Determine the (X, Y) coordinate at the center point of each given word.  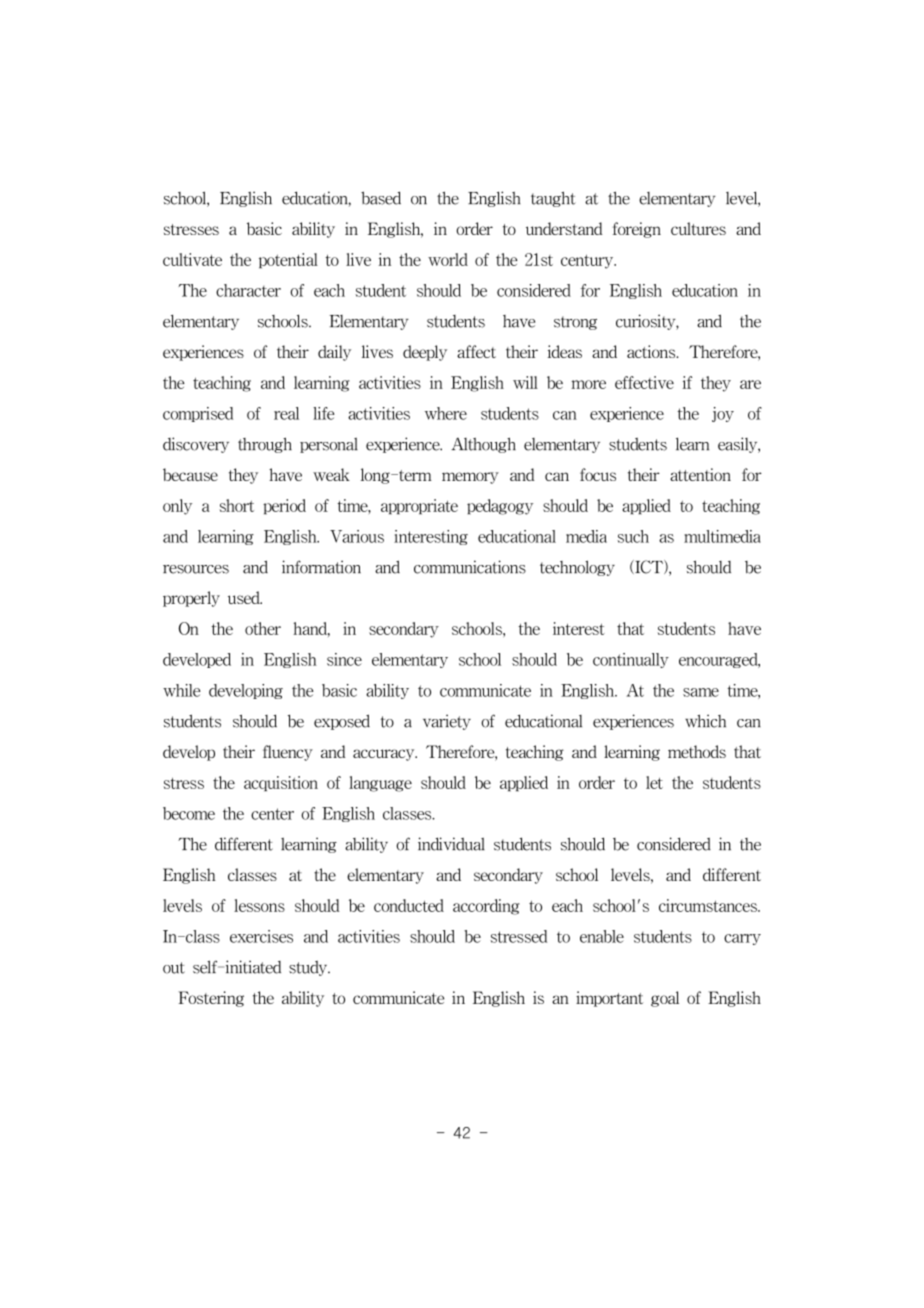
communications (470, 567)
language (380, 784)
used (245, 597)
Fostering (211, 999)
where (446, 413)
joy (723, 414)
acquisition (281, 783)
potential (288, 261)
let (654, 782)
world (448, 259)
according (486, 907)
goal (665, 999)
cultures (698, 228)
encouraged (719, 660)
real (286, 413)
